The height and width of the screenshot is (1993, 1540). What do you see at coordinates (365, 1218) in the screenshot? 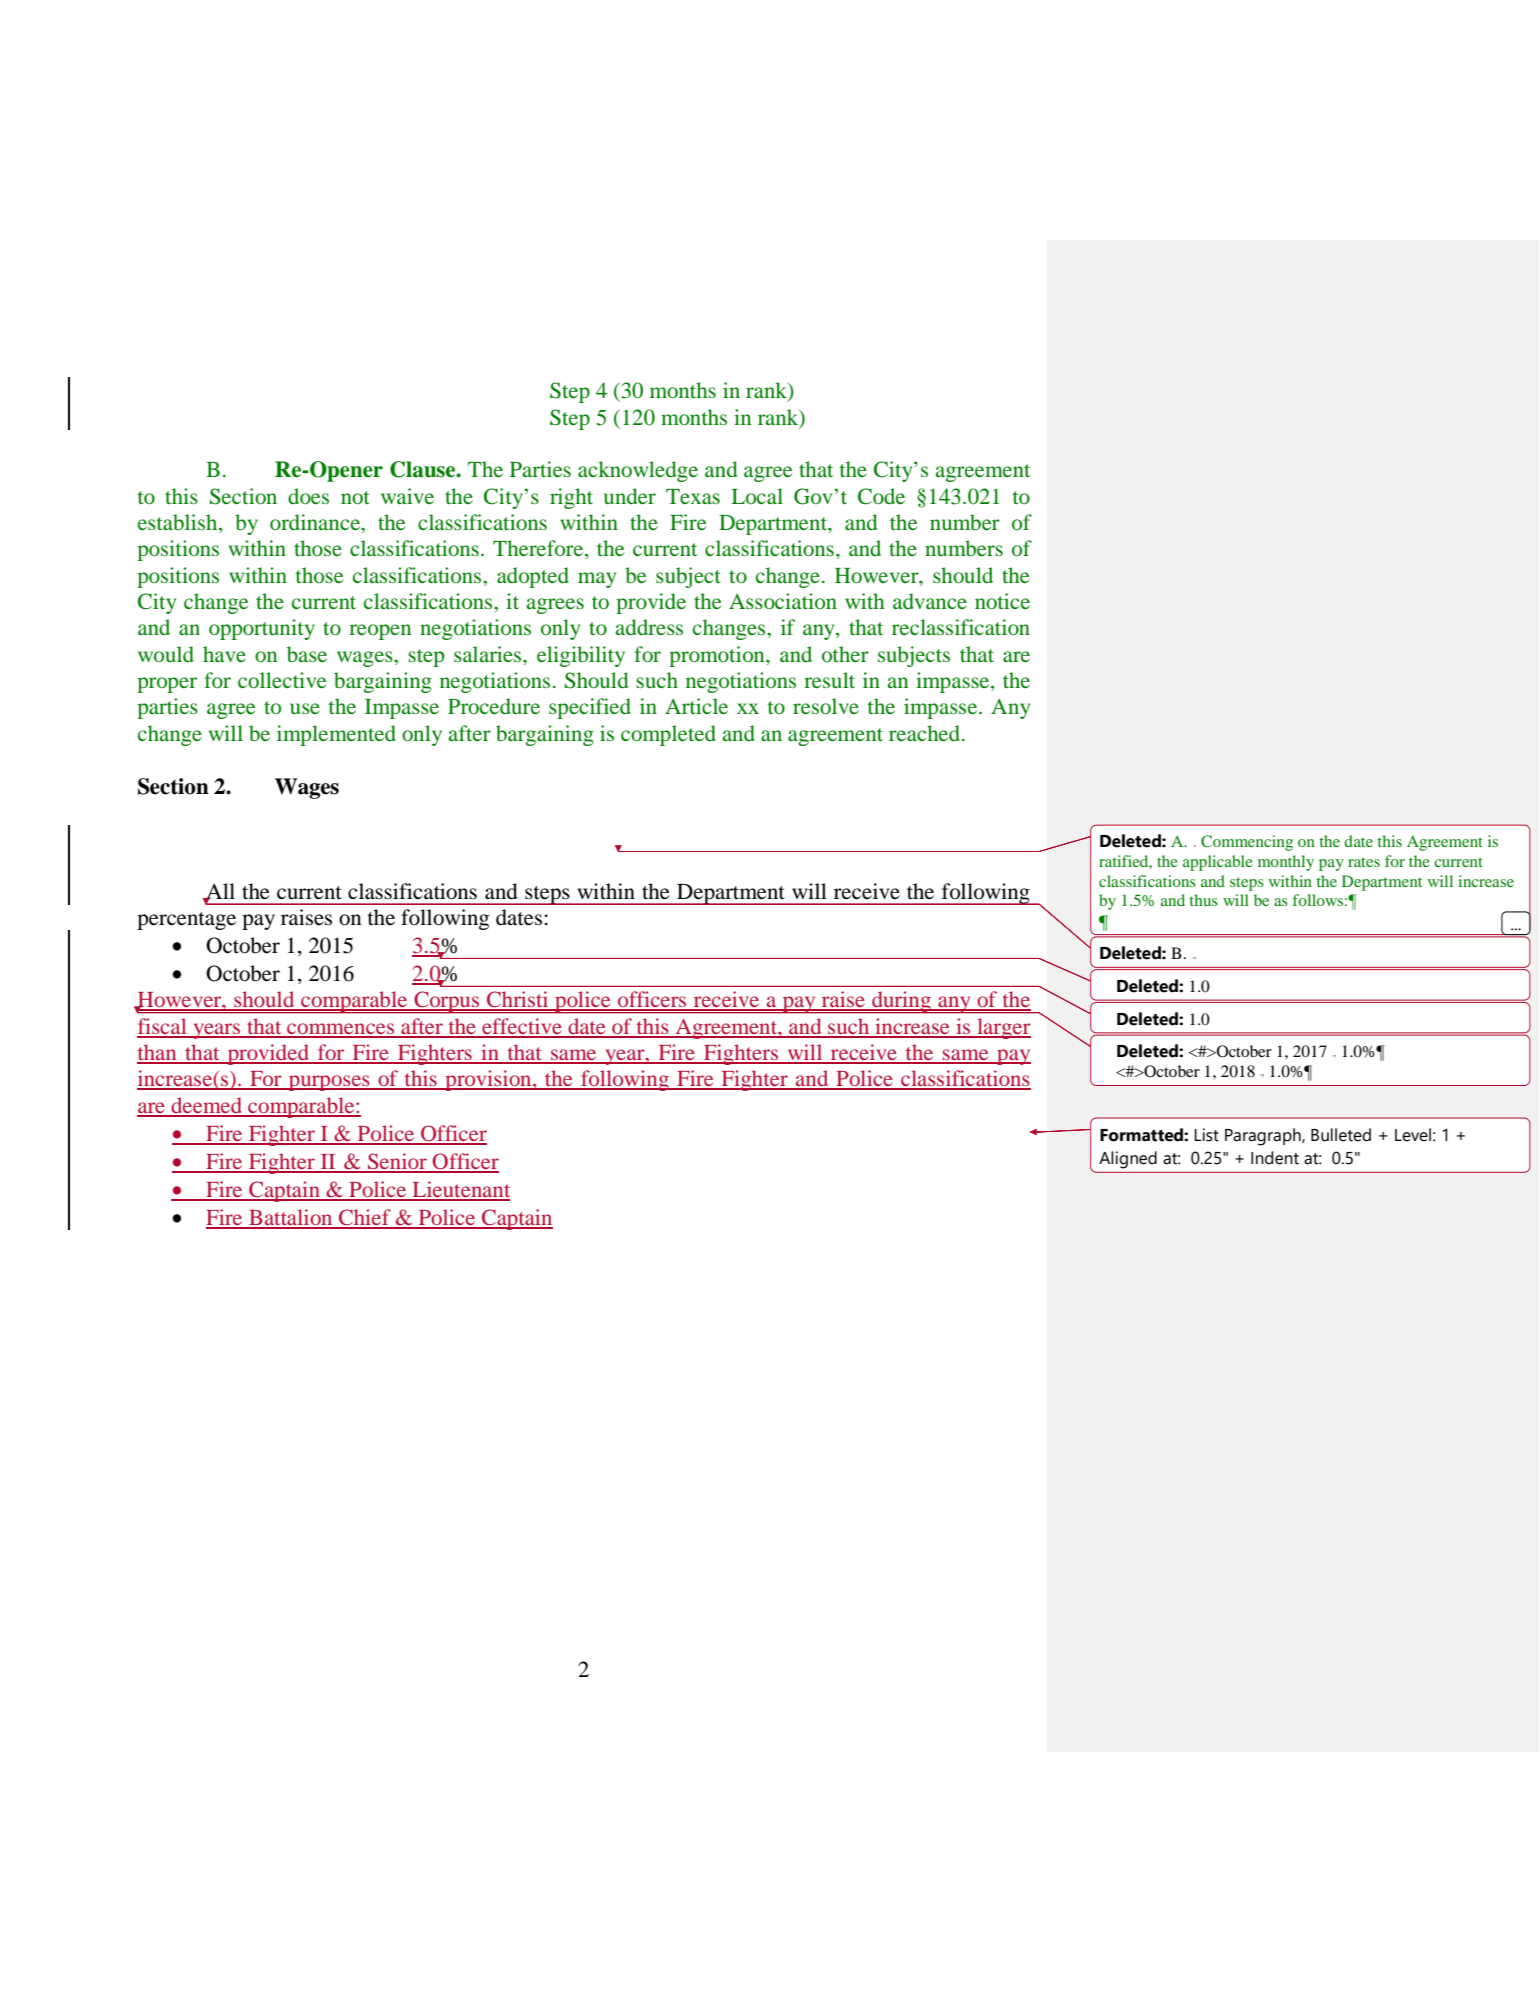
I see `Chief` at bounding box center [365, 1218].
